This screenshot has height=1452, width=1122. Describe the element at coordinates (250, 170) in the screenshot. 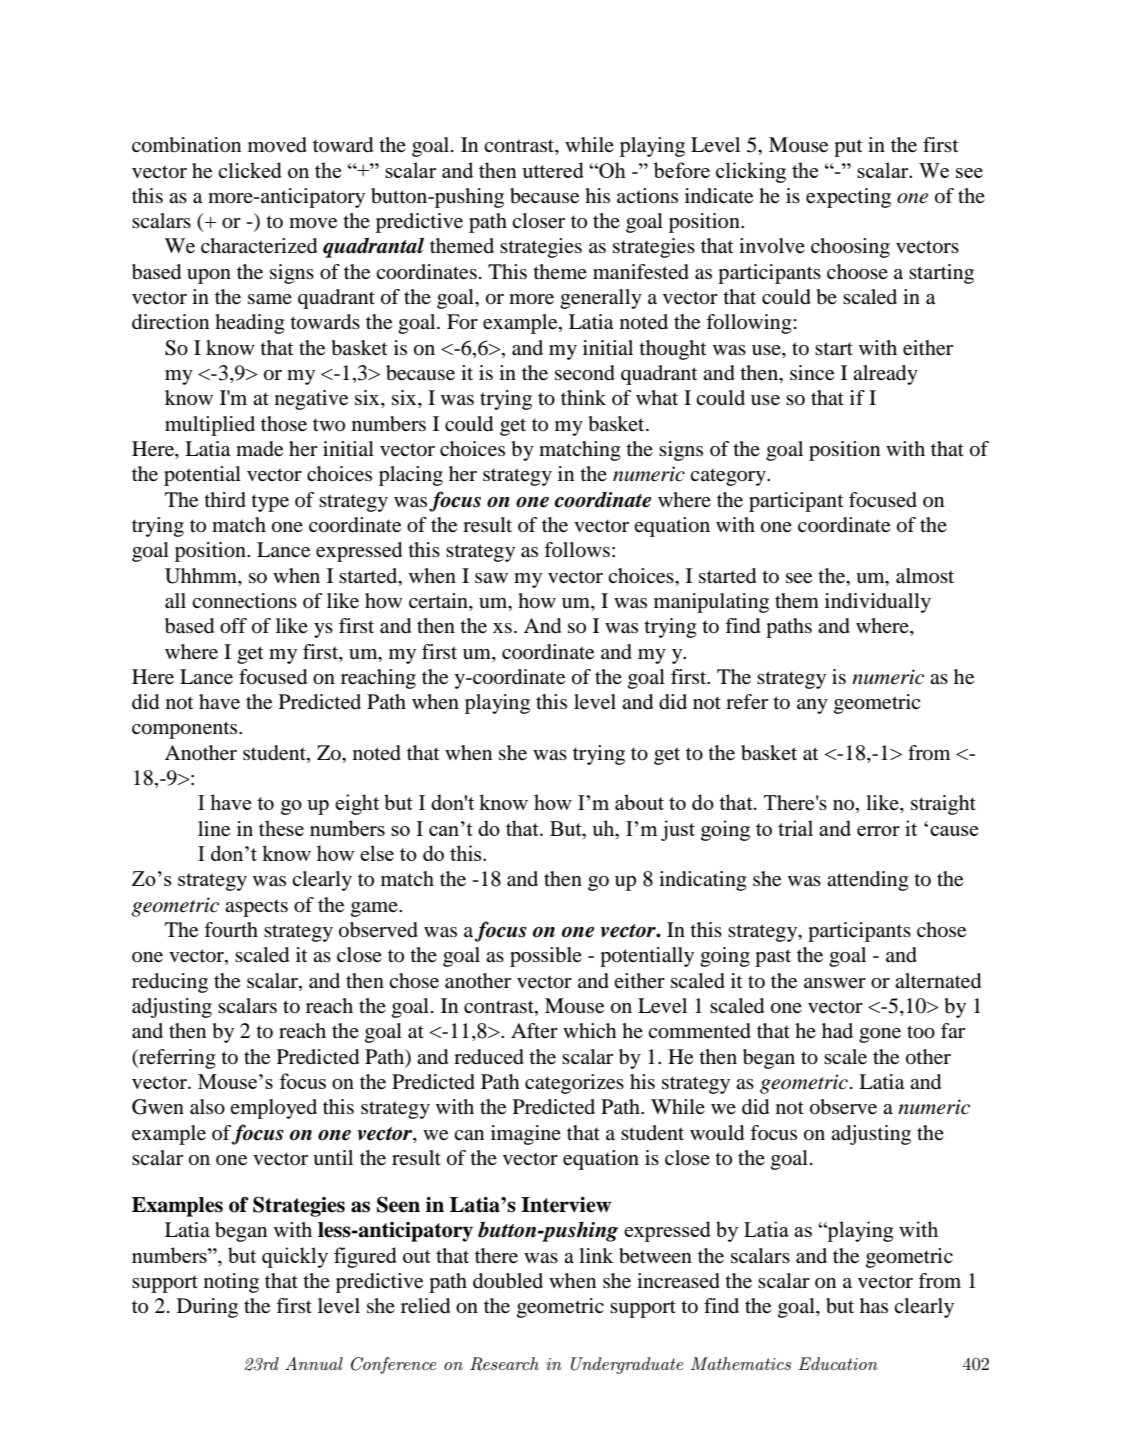

I see `clicked` at that location.
